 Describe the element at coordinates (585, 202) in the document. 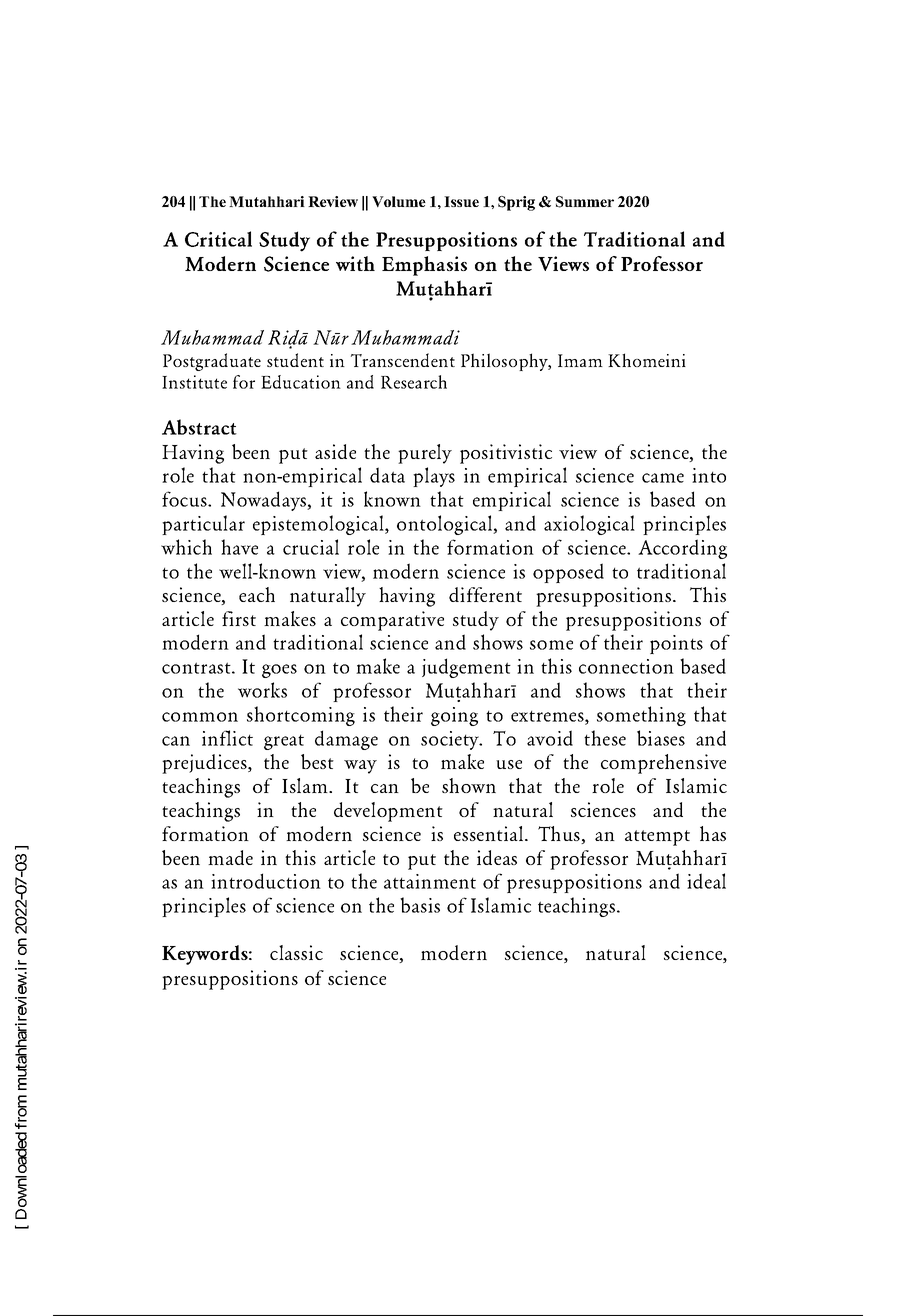

I see `Summer` at that location.
